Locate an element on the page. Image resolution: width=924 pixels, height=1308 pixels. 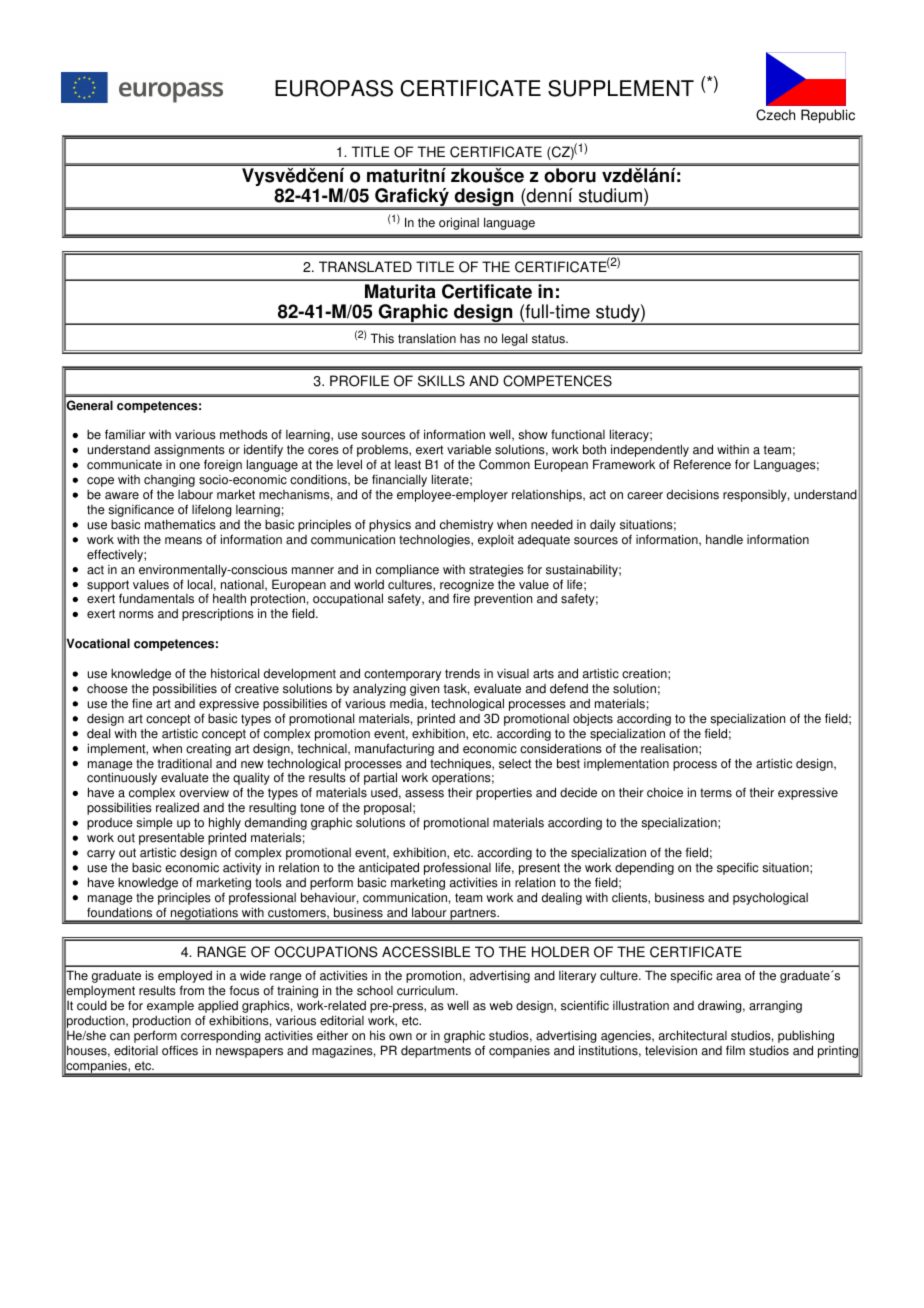
arranging is located at coordinates (775, 1007).
